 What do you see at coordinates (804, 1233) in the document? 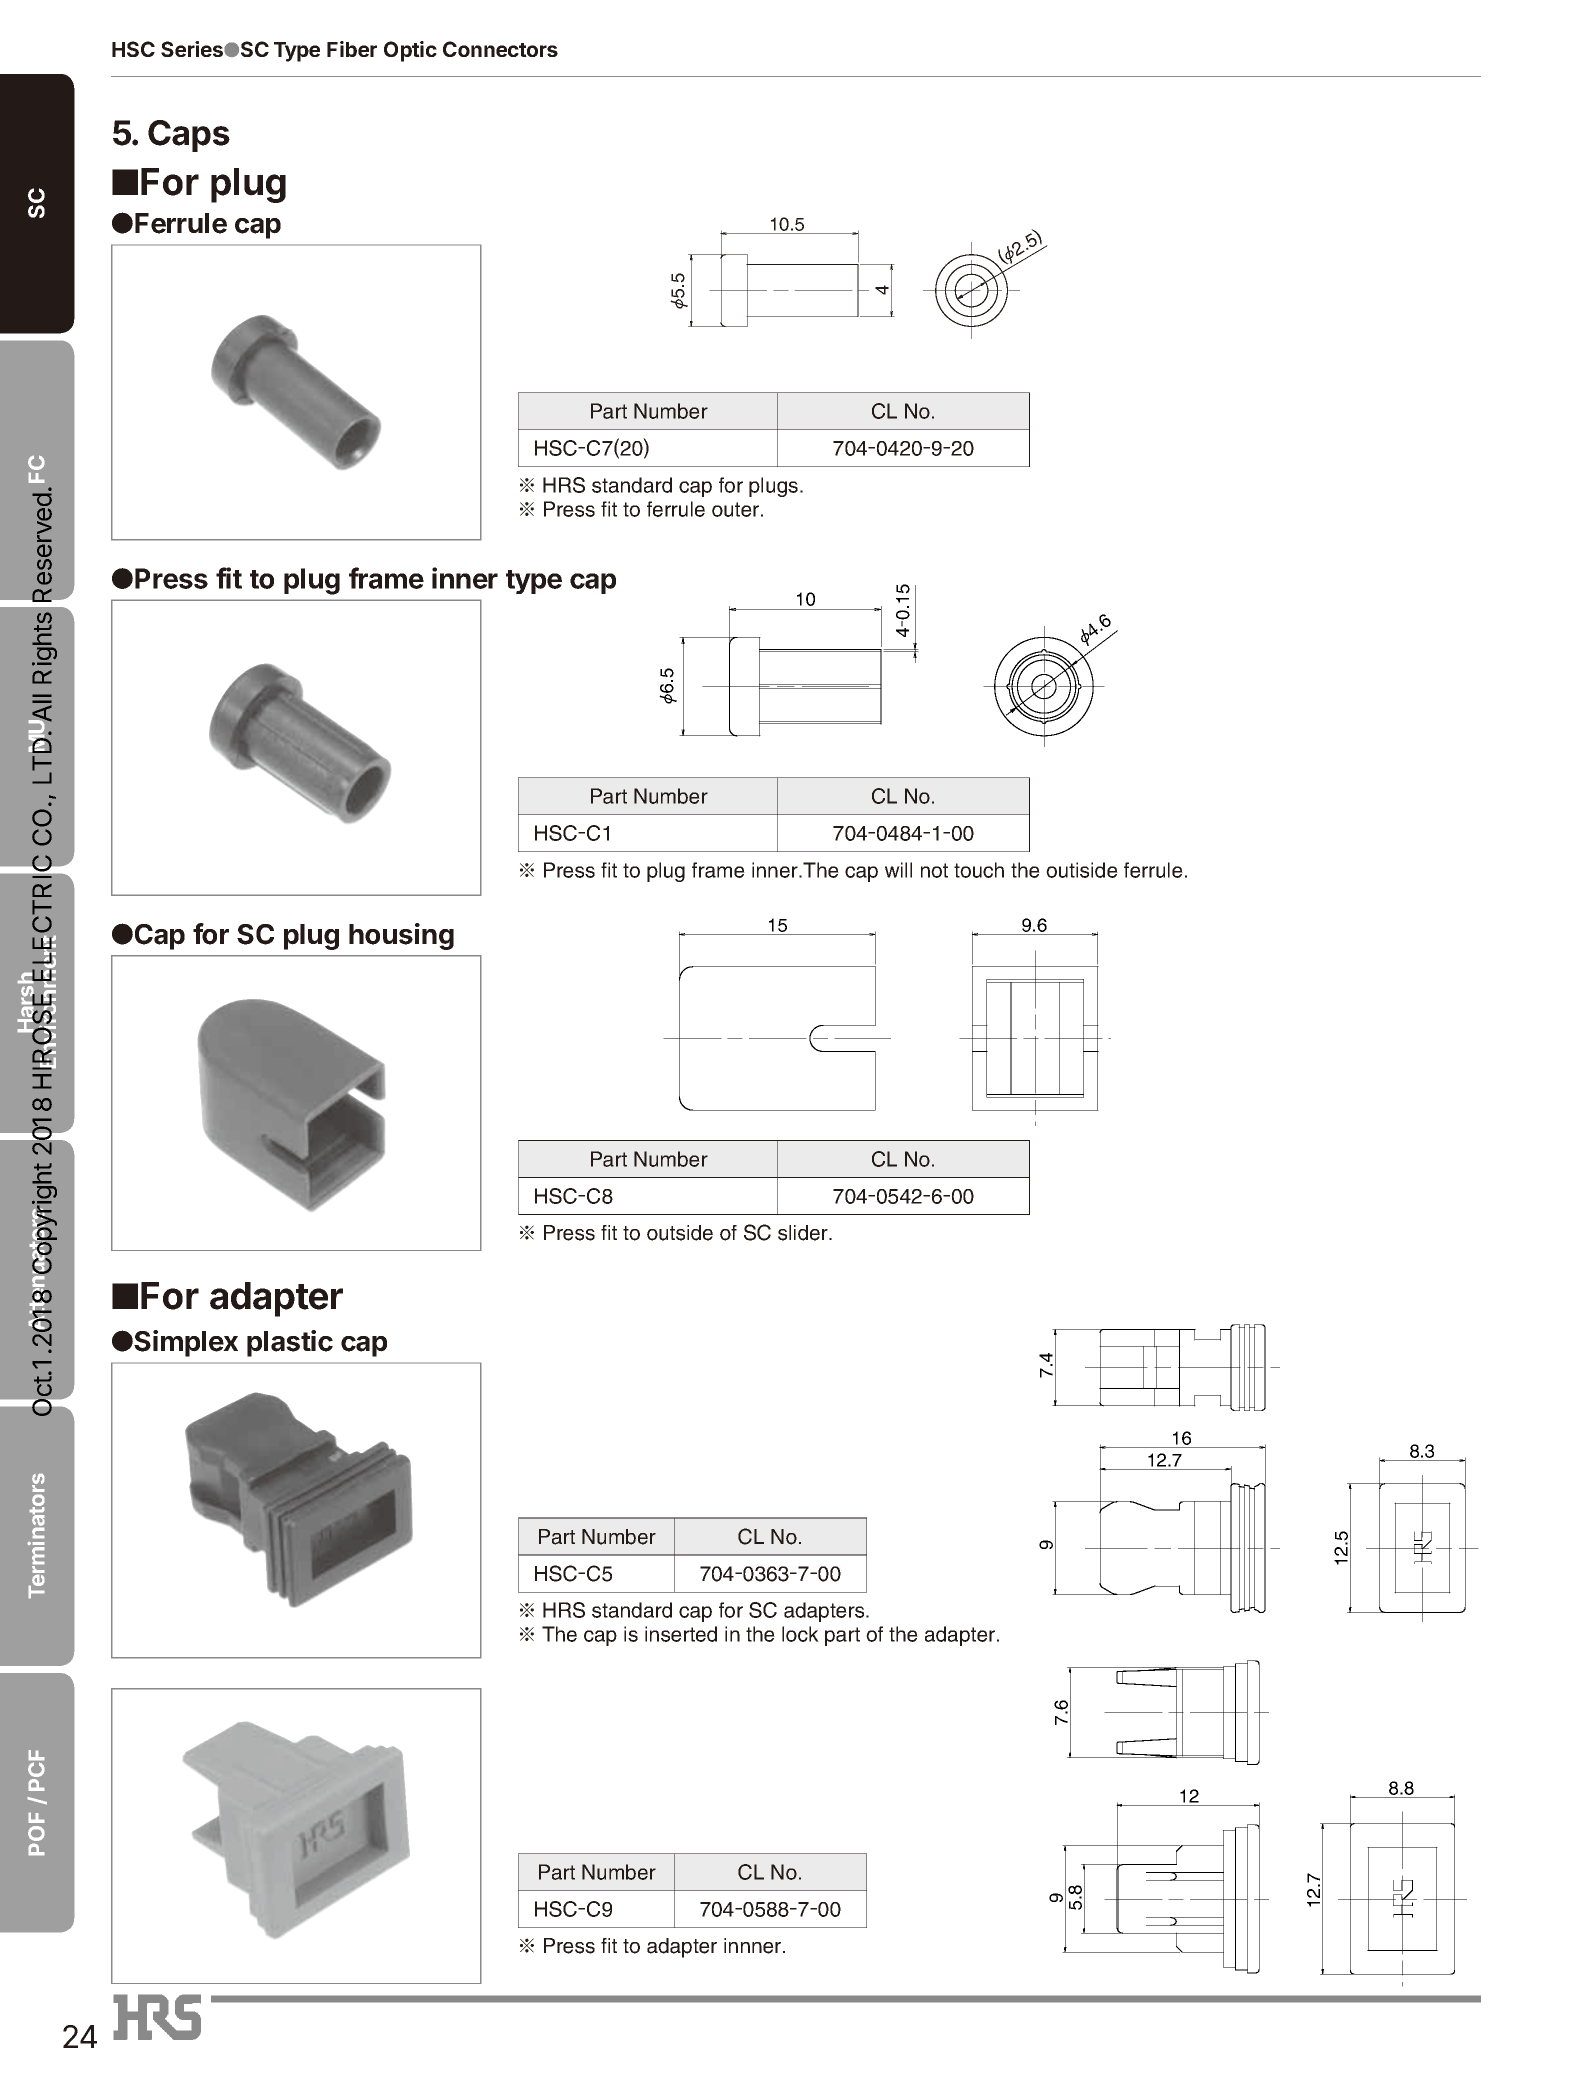
I see `slider` at bounding box center [804, 1233].
